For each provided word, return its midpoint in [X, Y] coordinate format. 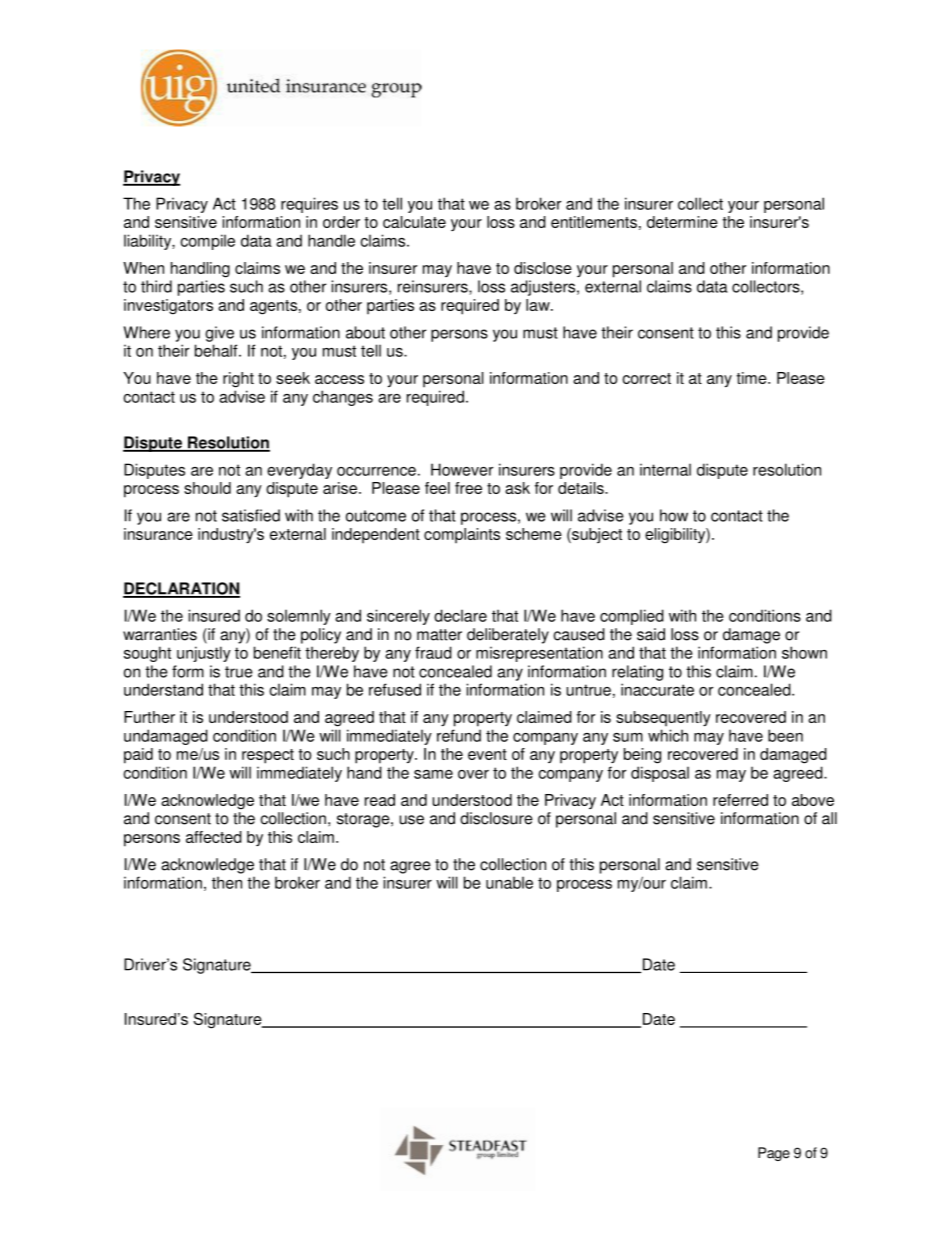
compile [207, 242]
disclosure [496, 818]
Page [774, 1154]
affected [214, 837]
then [227, 882]
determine [682, 222]
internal [665, 469]
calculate [414, 222]
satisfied [251, 515]
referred [740, 800]
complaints [462, 535]
